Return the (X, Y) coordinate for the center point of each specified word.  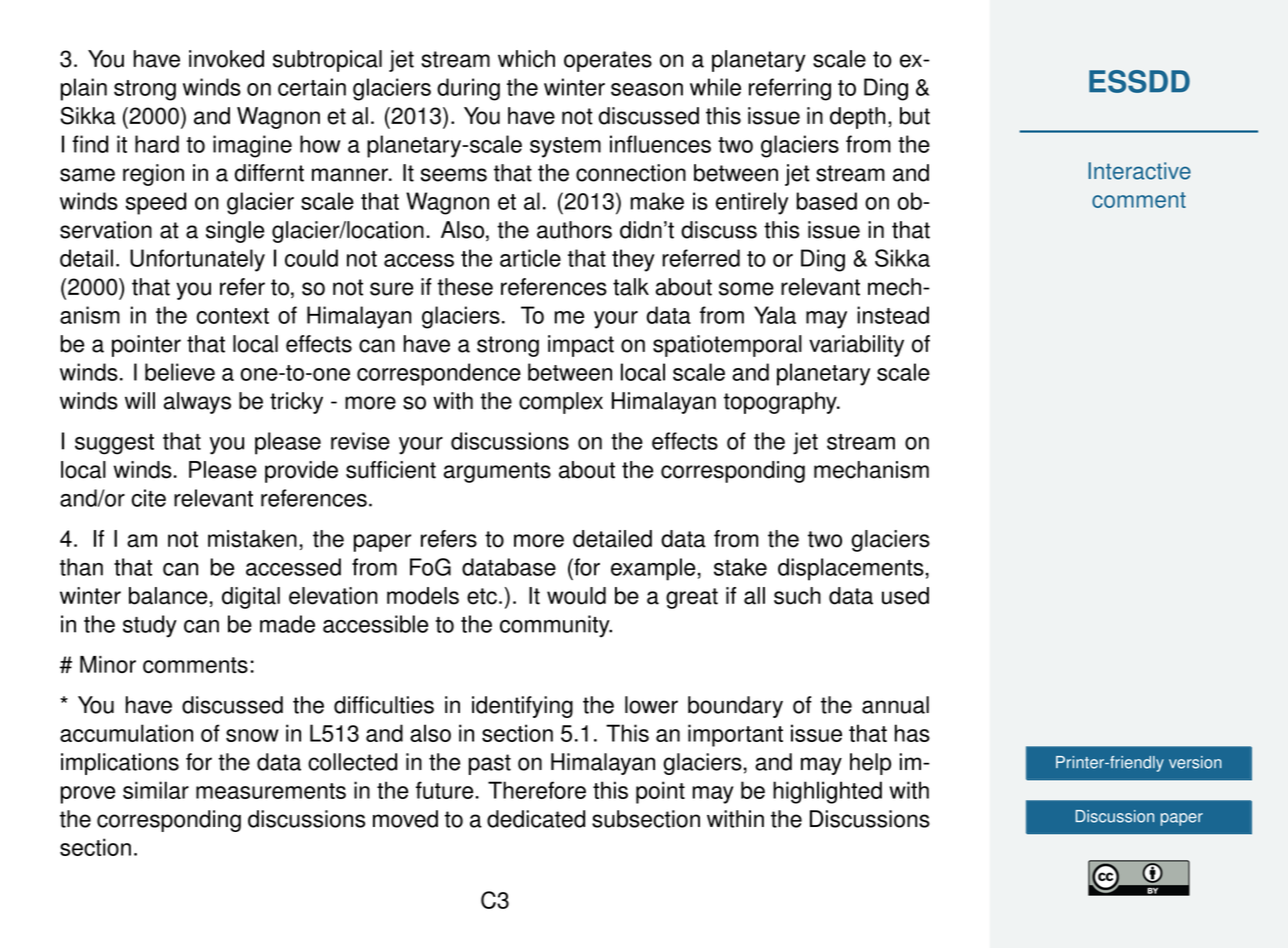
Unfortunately (197, 260)
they (633, 260)
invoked (226, 59)
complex (561, 403)
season (647, 89)
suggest (114, 444)
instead (893, 315)
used (905, 596)
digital (251, 598)
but (915, 116)
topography (781, 403)
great (692, 598)
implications (120, 764)
